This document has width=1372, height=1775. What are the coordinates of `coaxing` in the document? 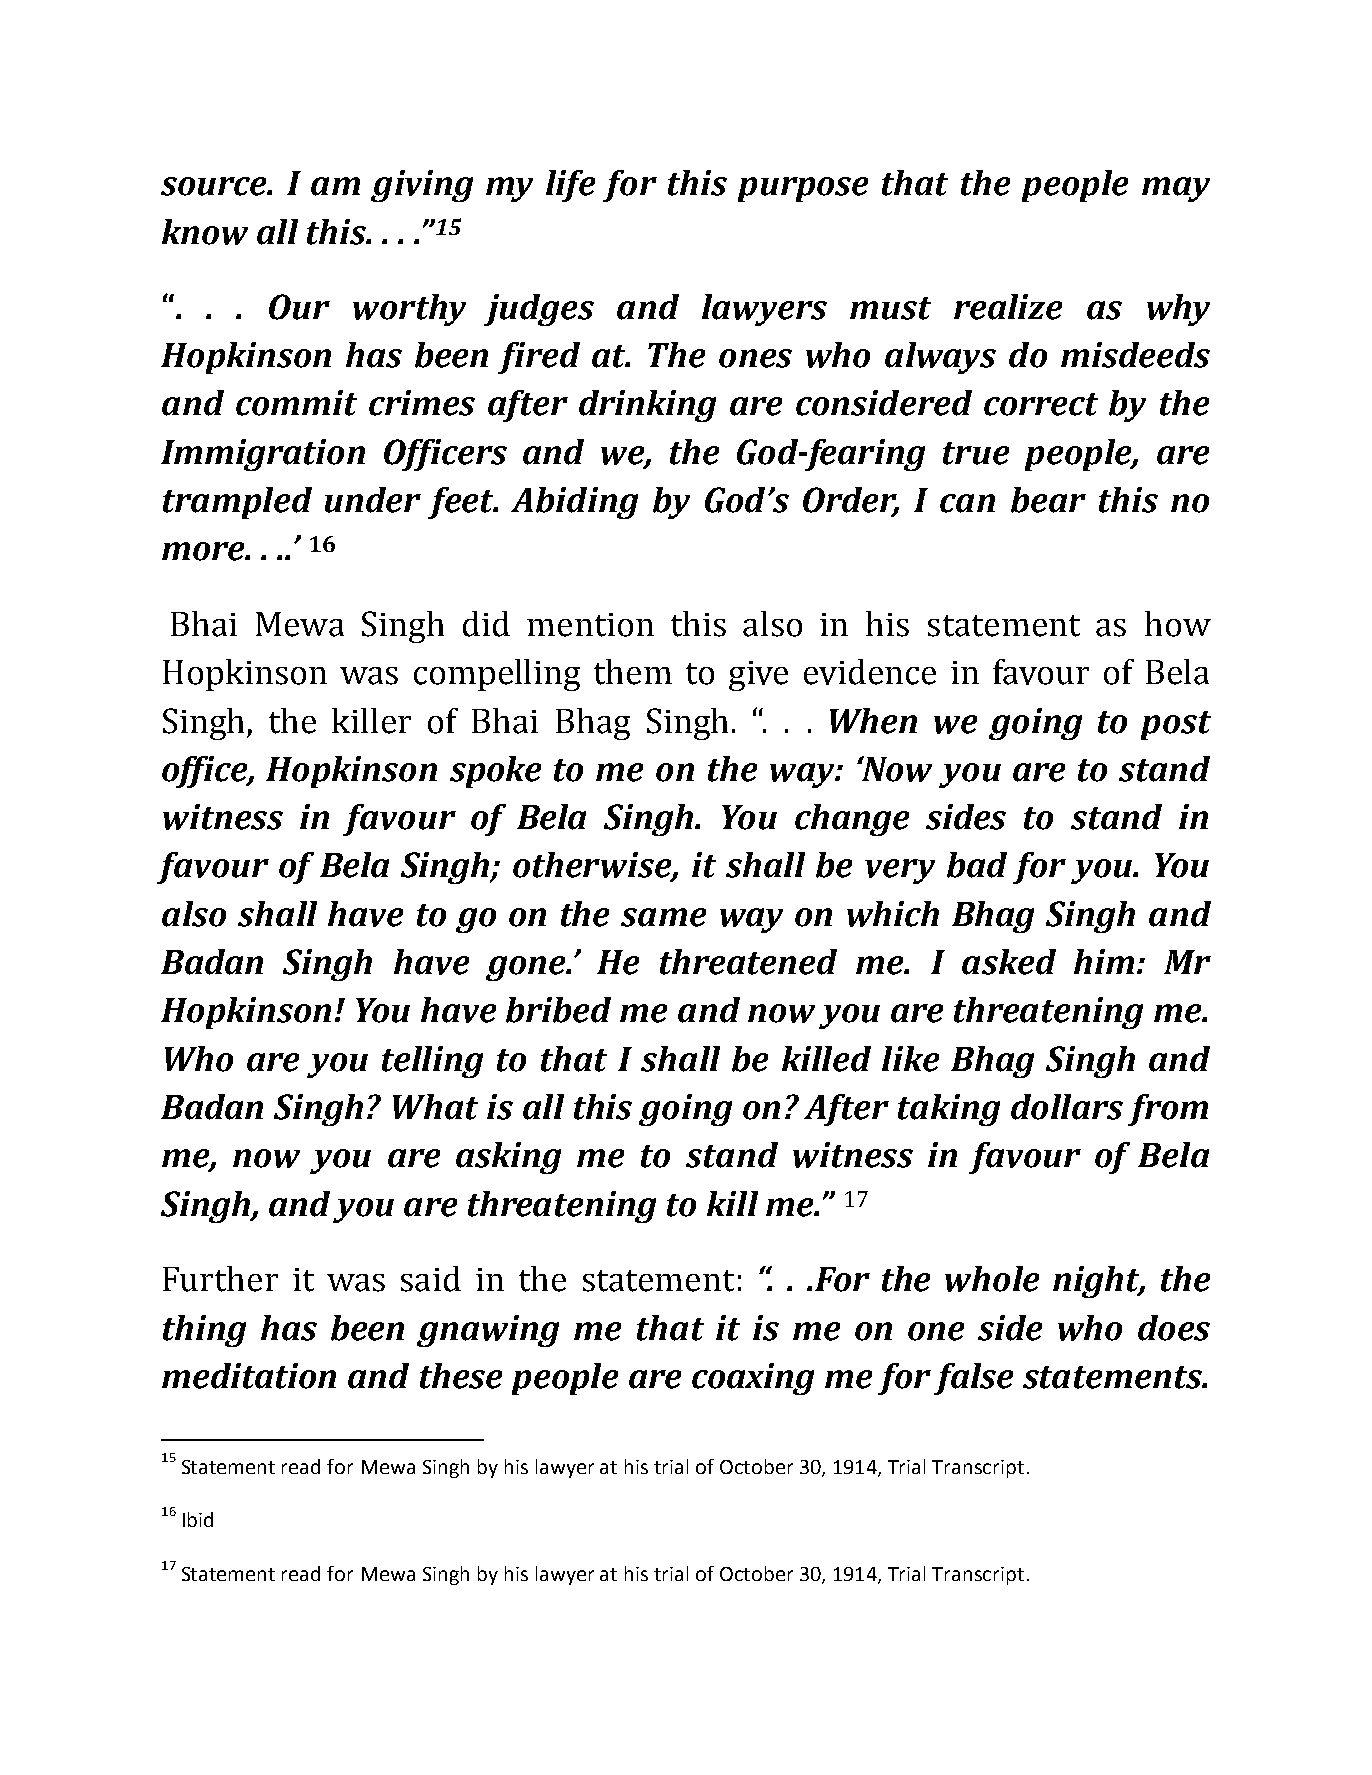 It's located at (753, 1379).
